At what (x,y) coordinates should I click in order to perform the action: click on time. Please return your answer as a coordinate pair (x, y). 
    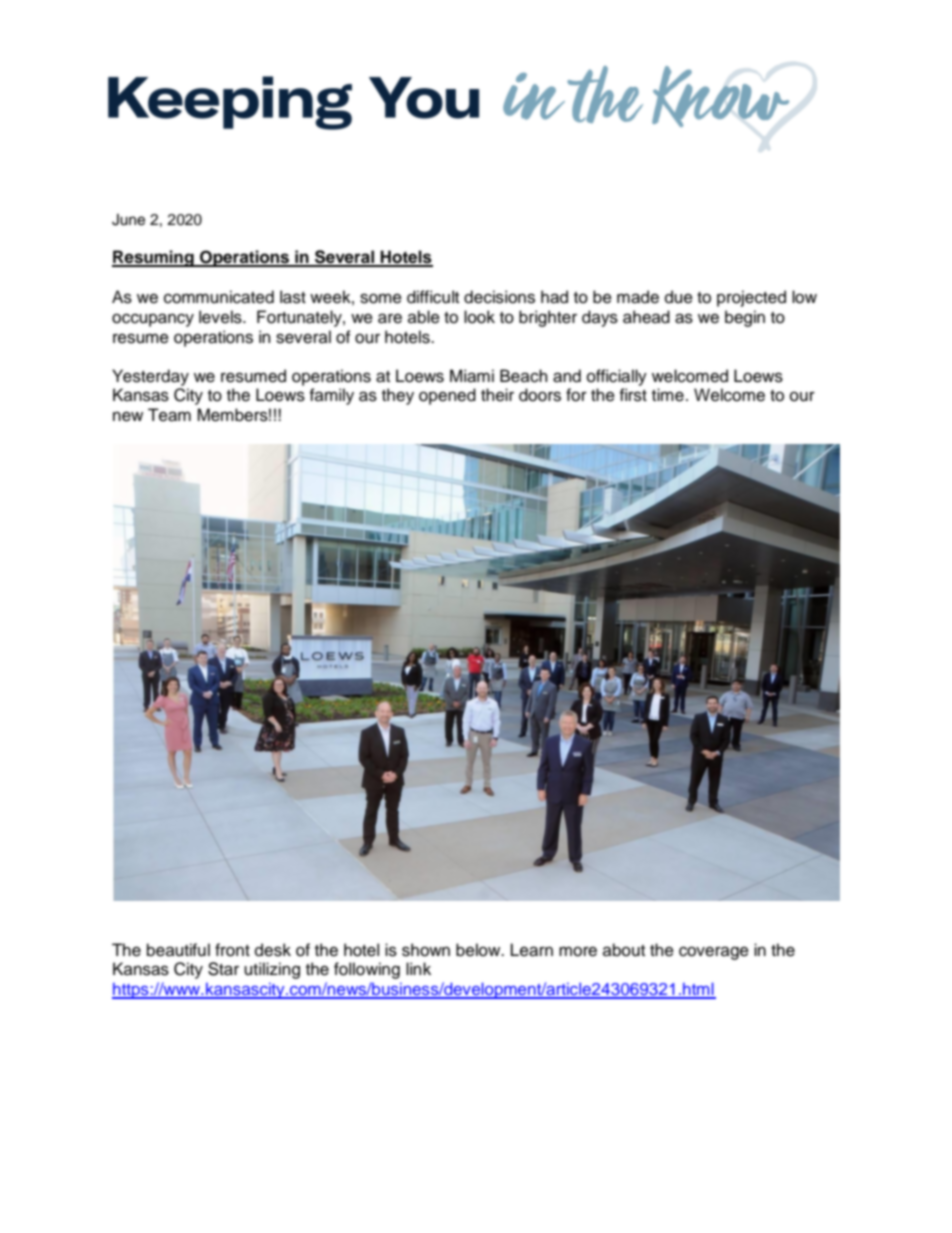
    Looking at the image, I should click on (668, 395).
